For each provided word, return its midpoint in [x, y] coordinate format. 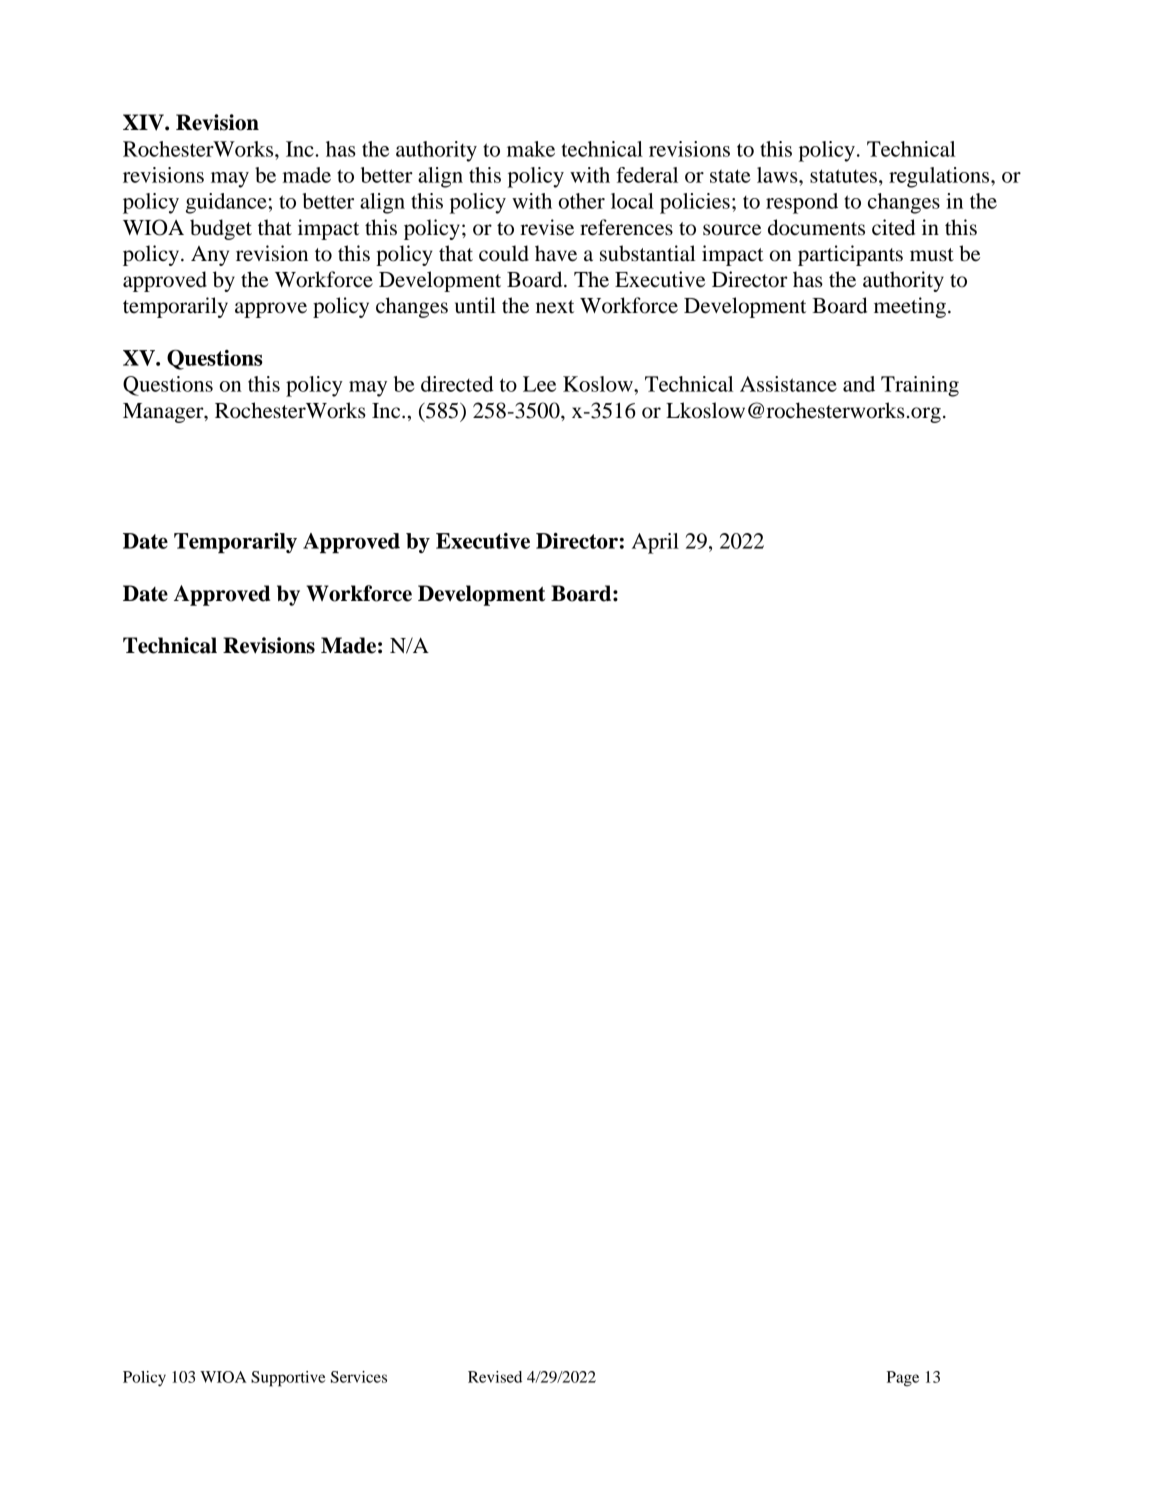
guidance [226, 203]
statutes [843, 176]
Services [359, 1377]
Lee [539, 384]
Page [903, 1379]
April [655, 543]
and [859, 384]
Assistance [788, 384]
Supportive [288, 1379]
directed [457, 384]
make [531, 149]
